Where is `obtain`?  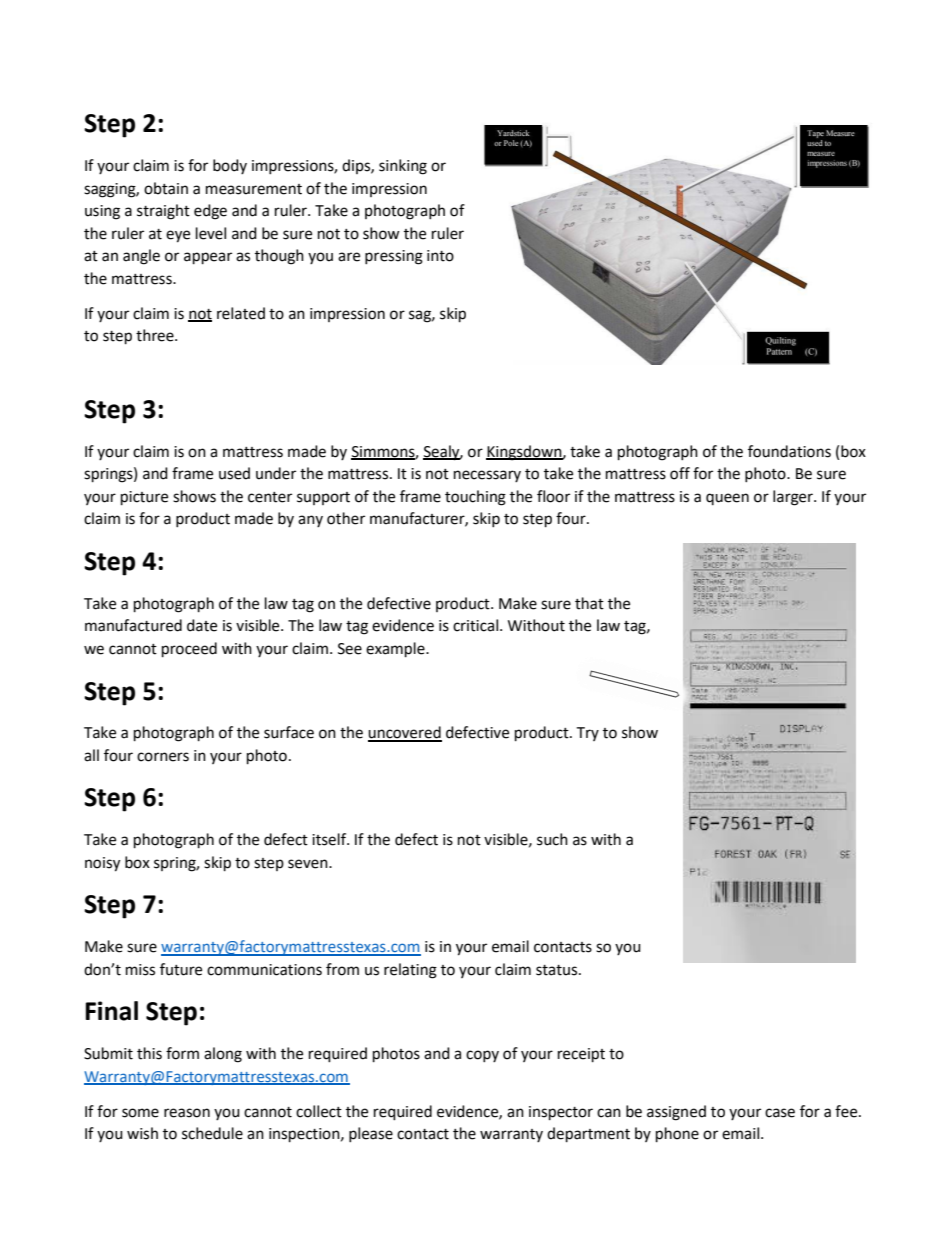
obtain is located at coordinates (166, 188).
